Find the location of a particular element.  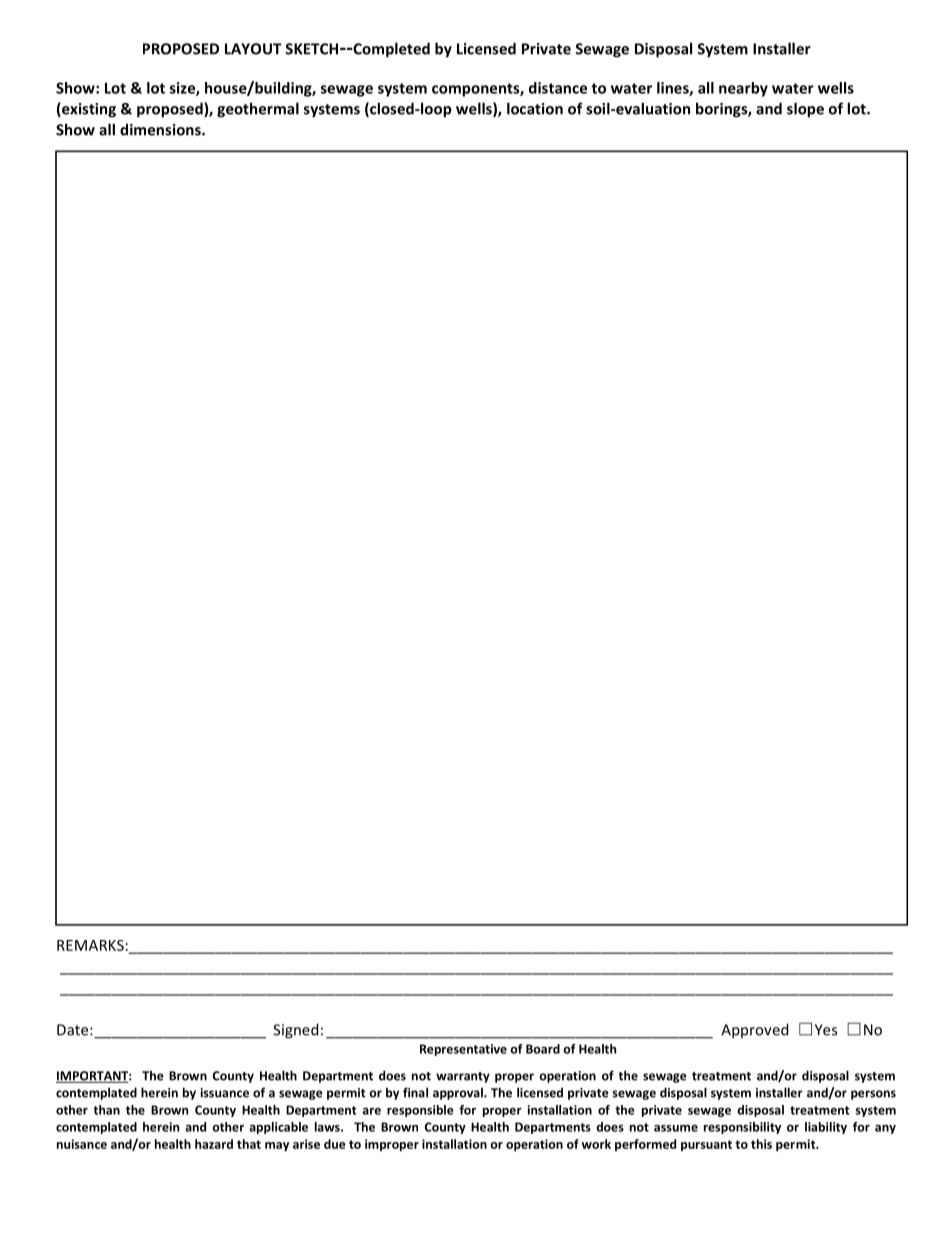

persons is located at coordinates (873, 1095).
